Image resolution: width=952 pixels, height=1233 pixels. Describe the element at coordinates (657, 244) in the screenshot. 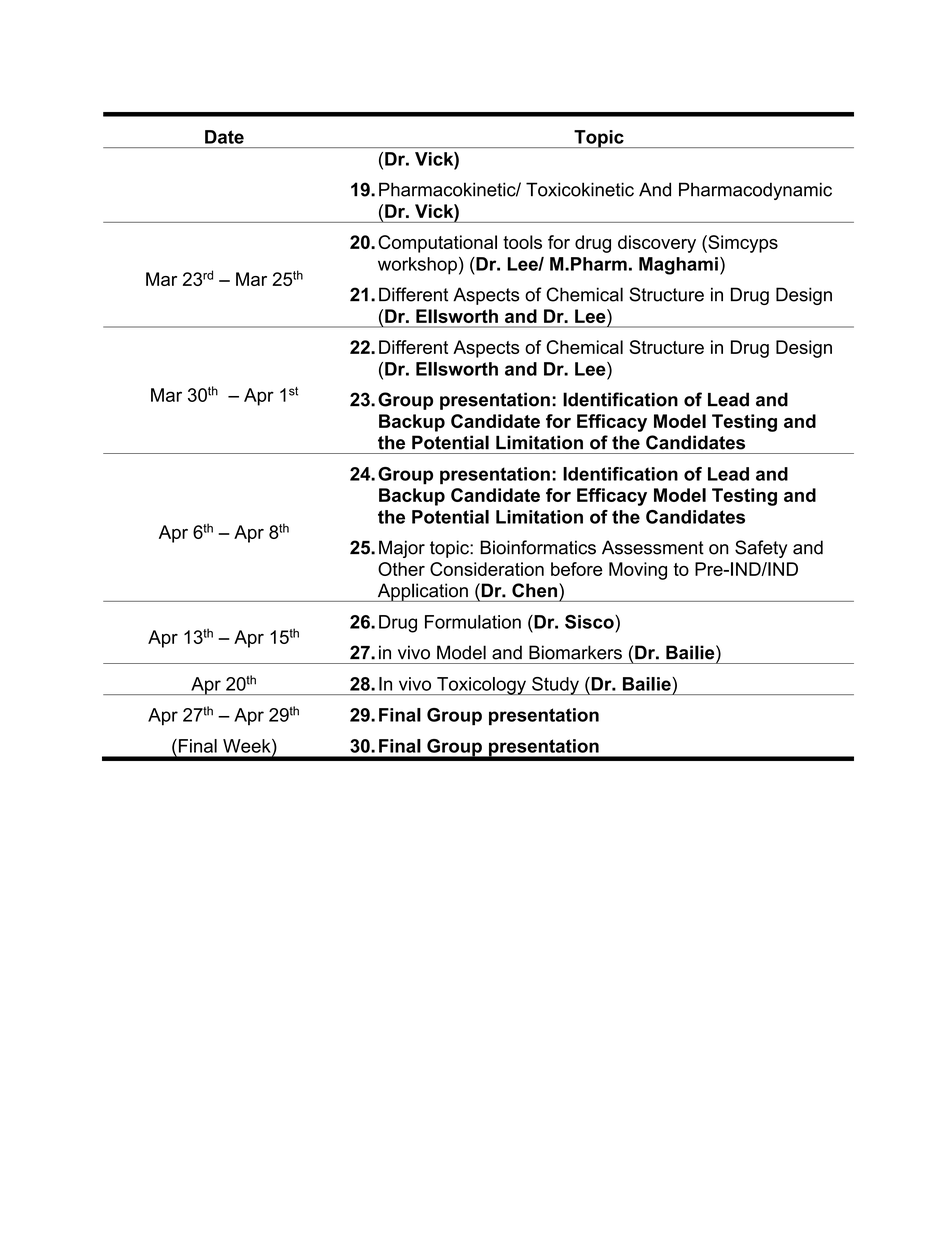

I see `discovery` at that location.
